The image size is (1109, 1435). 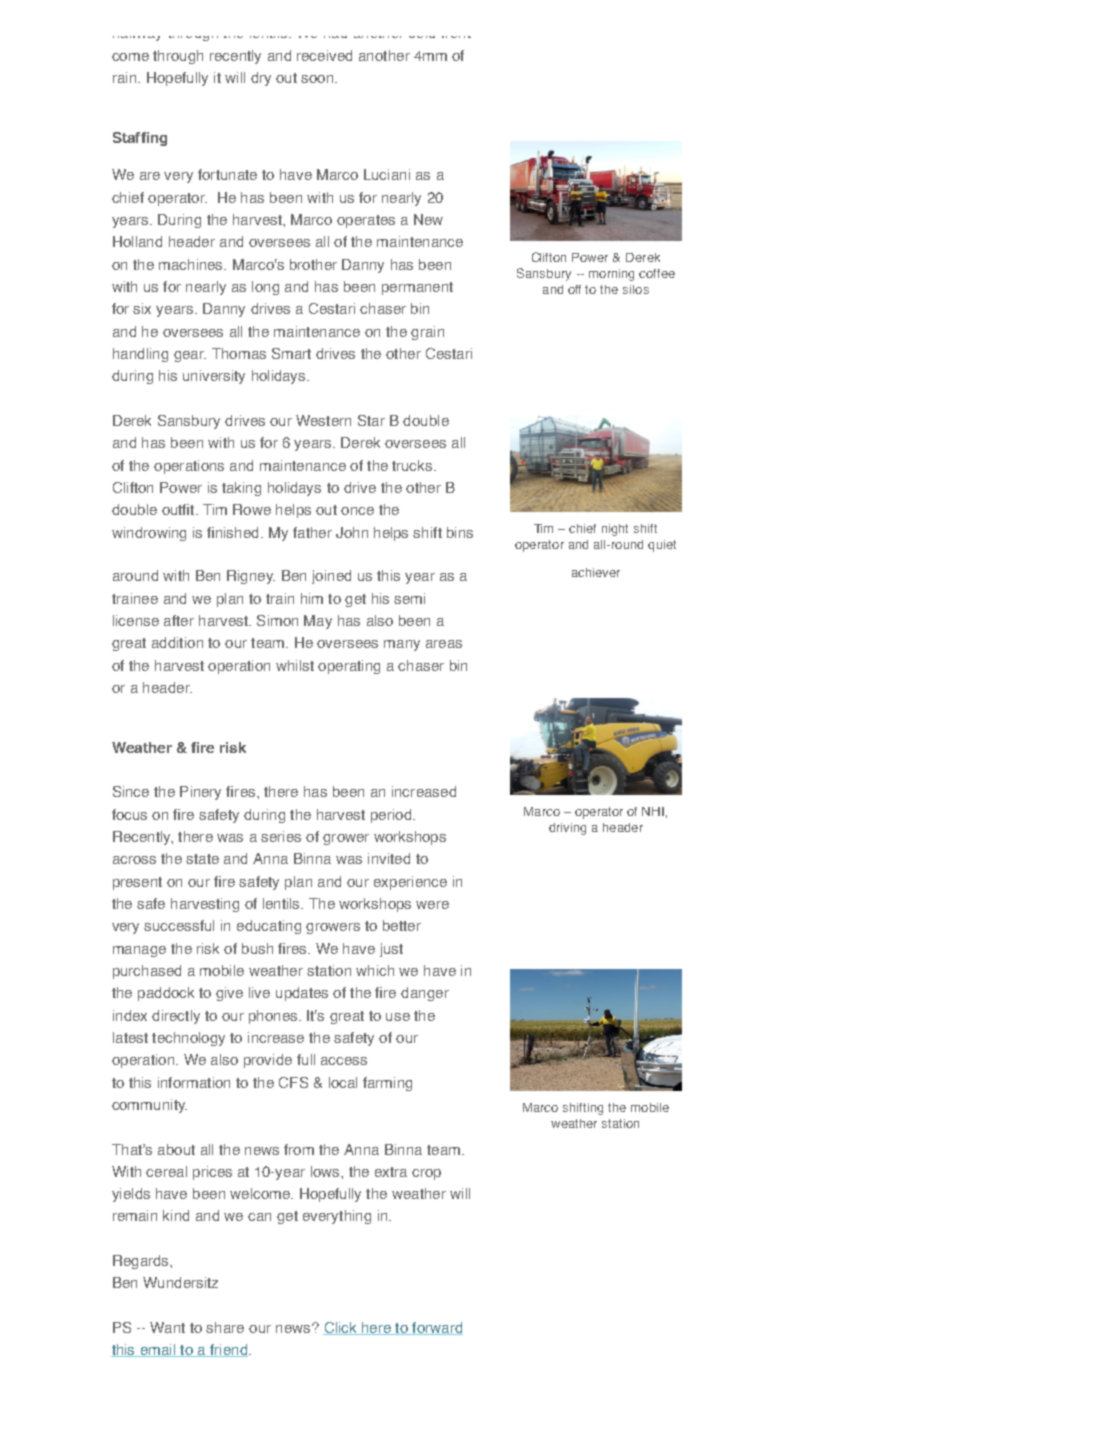 I want to click on outfit, so click(x=179, y=509).
